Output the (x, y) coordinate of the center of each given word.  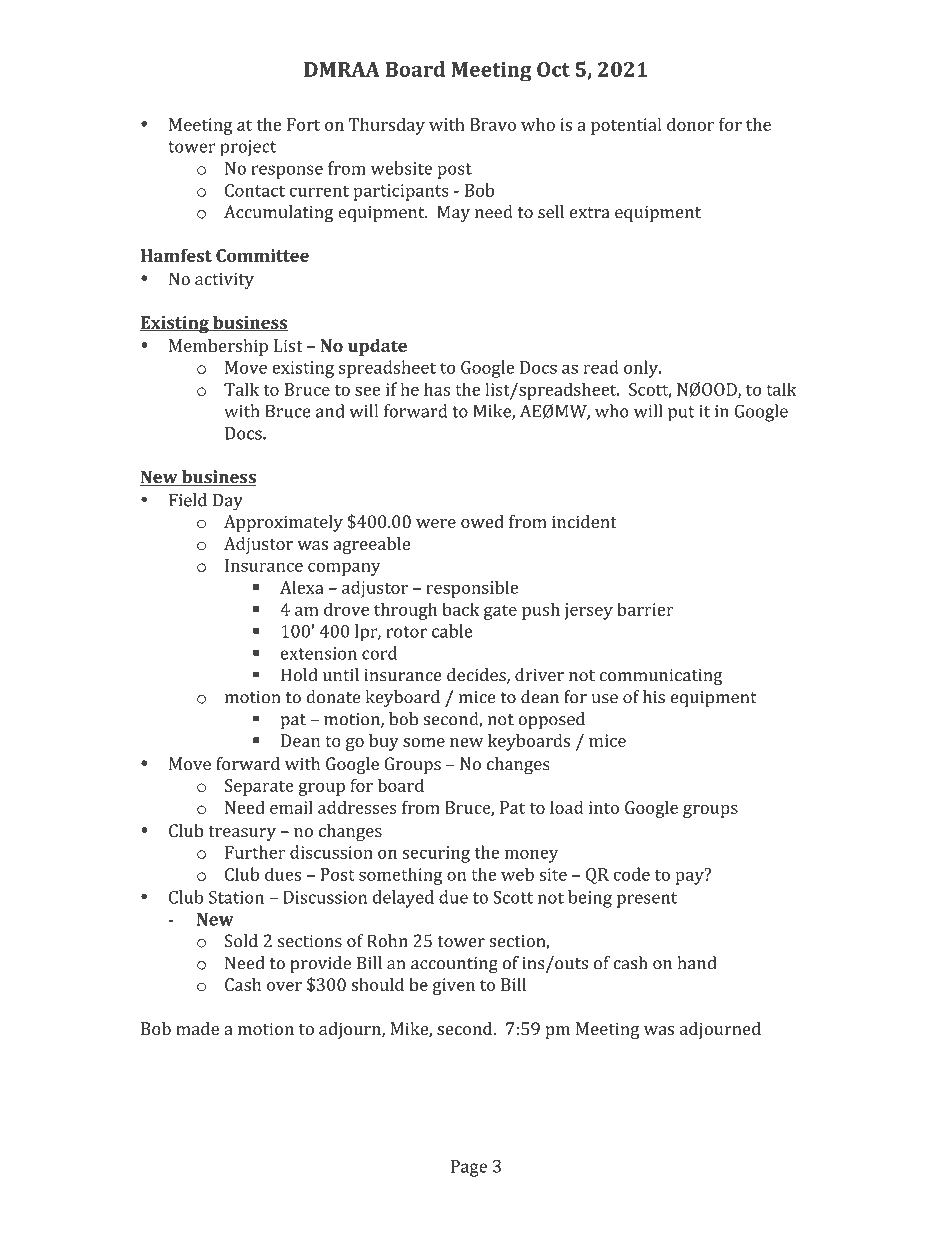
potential (626, 126)
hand (696, 963)
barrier (645, 609)
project (248, 148)
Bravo (493, 124)
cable (452, 631)
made (197, 1028)
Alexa (302, 587)
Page (469, 1168)
